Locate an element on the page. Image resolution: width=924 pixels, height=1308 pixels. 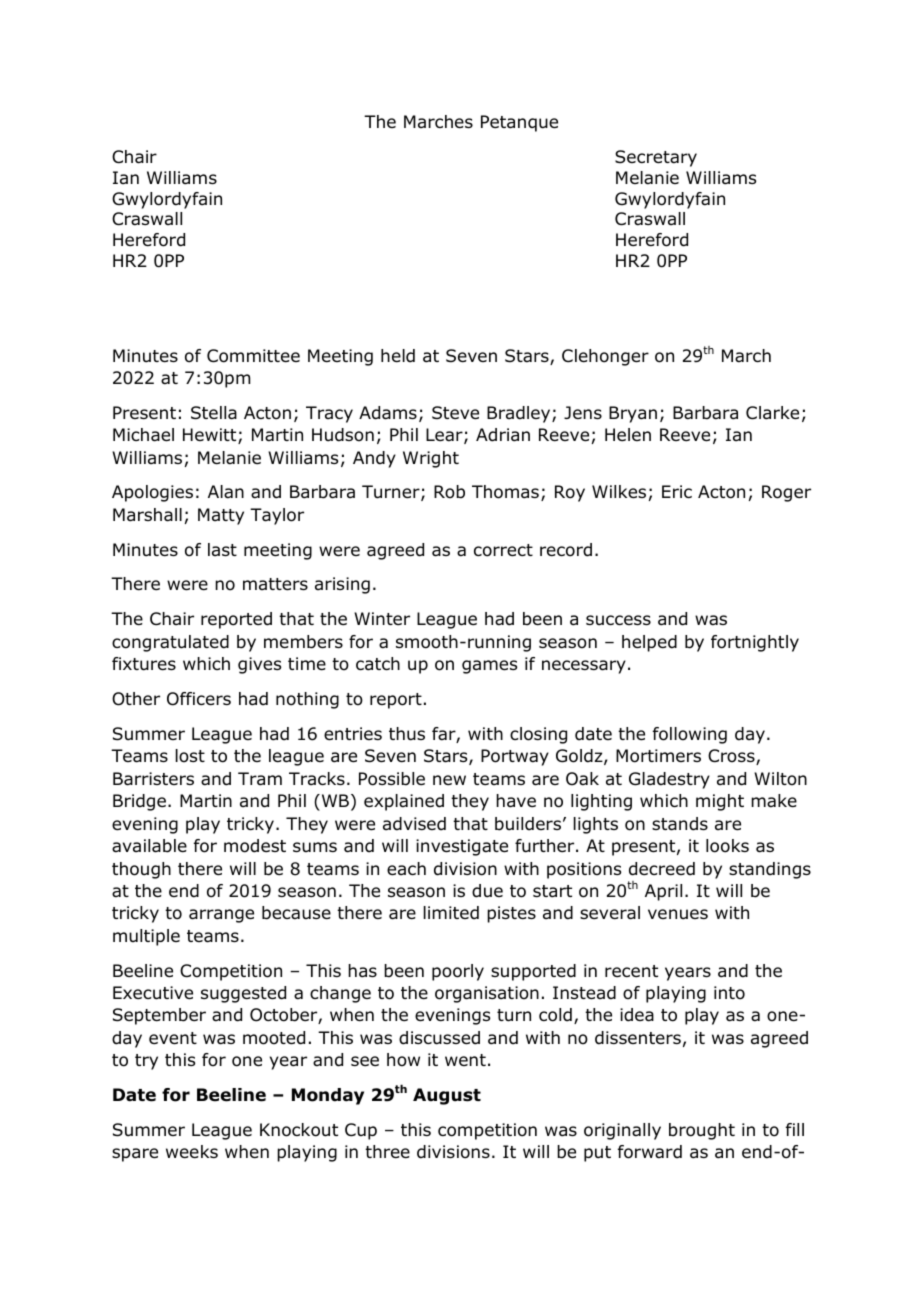
Clarke is located at coordinates (772, 413).
